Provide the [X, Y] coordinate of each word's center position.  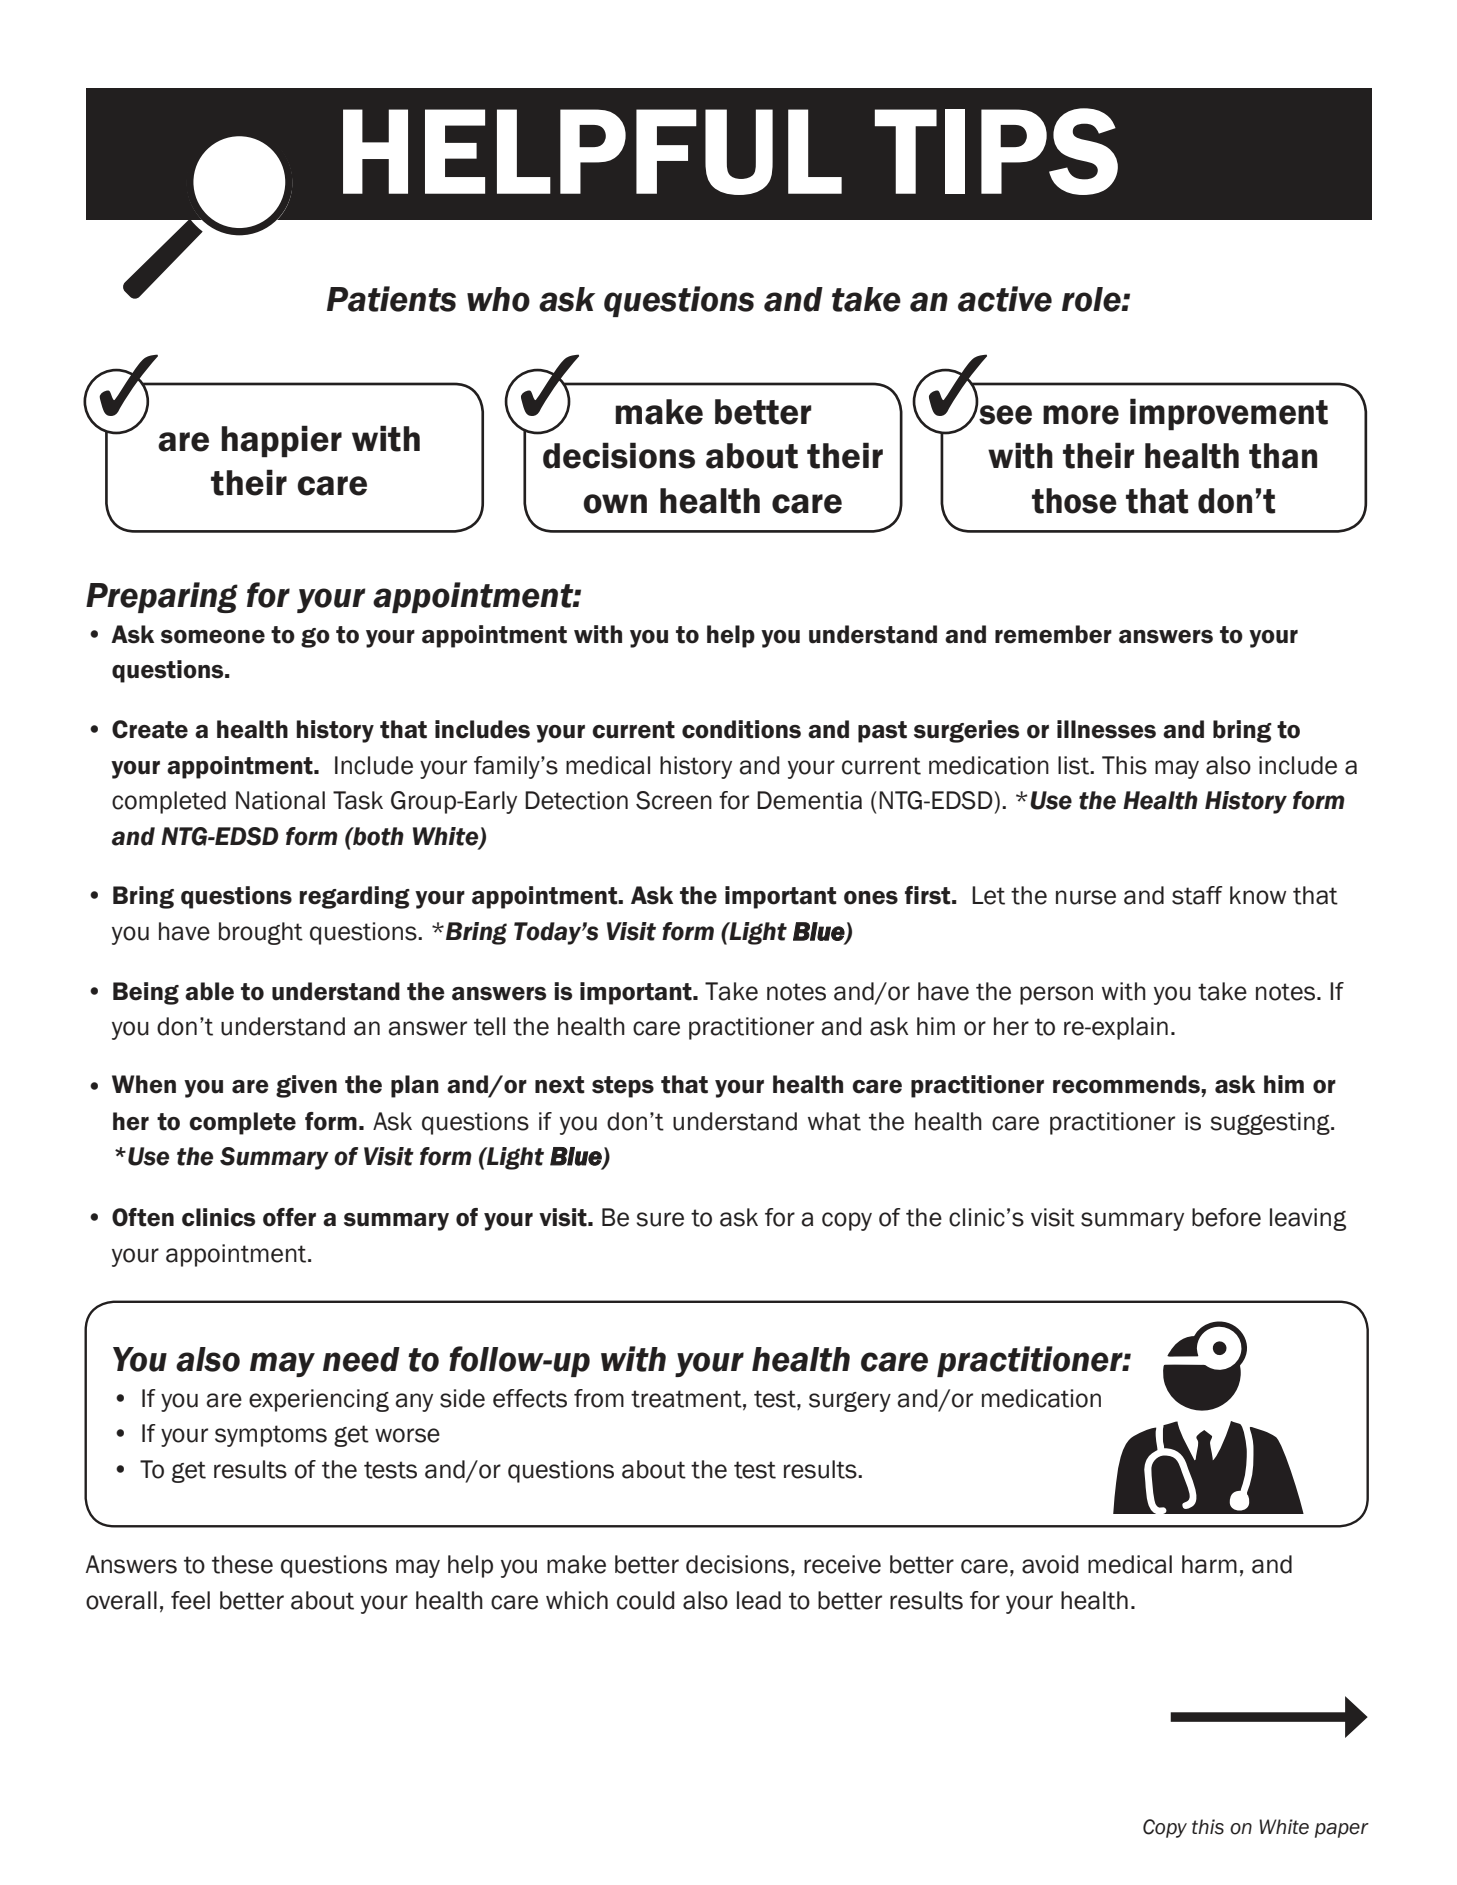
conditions [741, 729]
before [1226, 1217]
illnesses [1106, 729]
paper [1342, 1830]
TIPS [996, 151]
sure [660, 1219]
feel [190, 1600]
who [498, 299]
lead [759, 1600]
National [280, 800]
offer [289, 1217]
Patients [391, 299]
